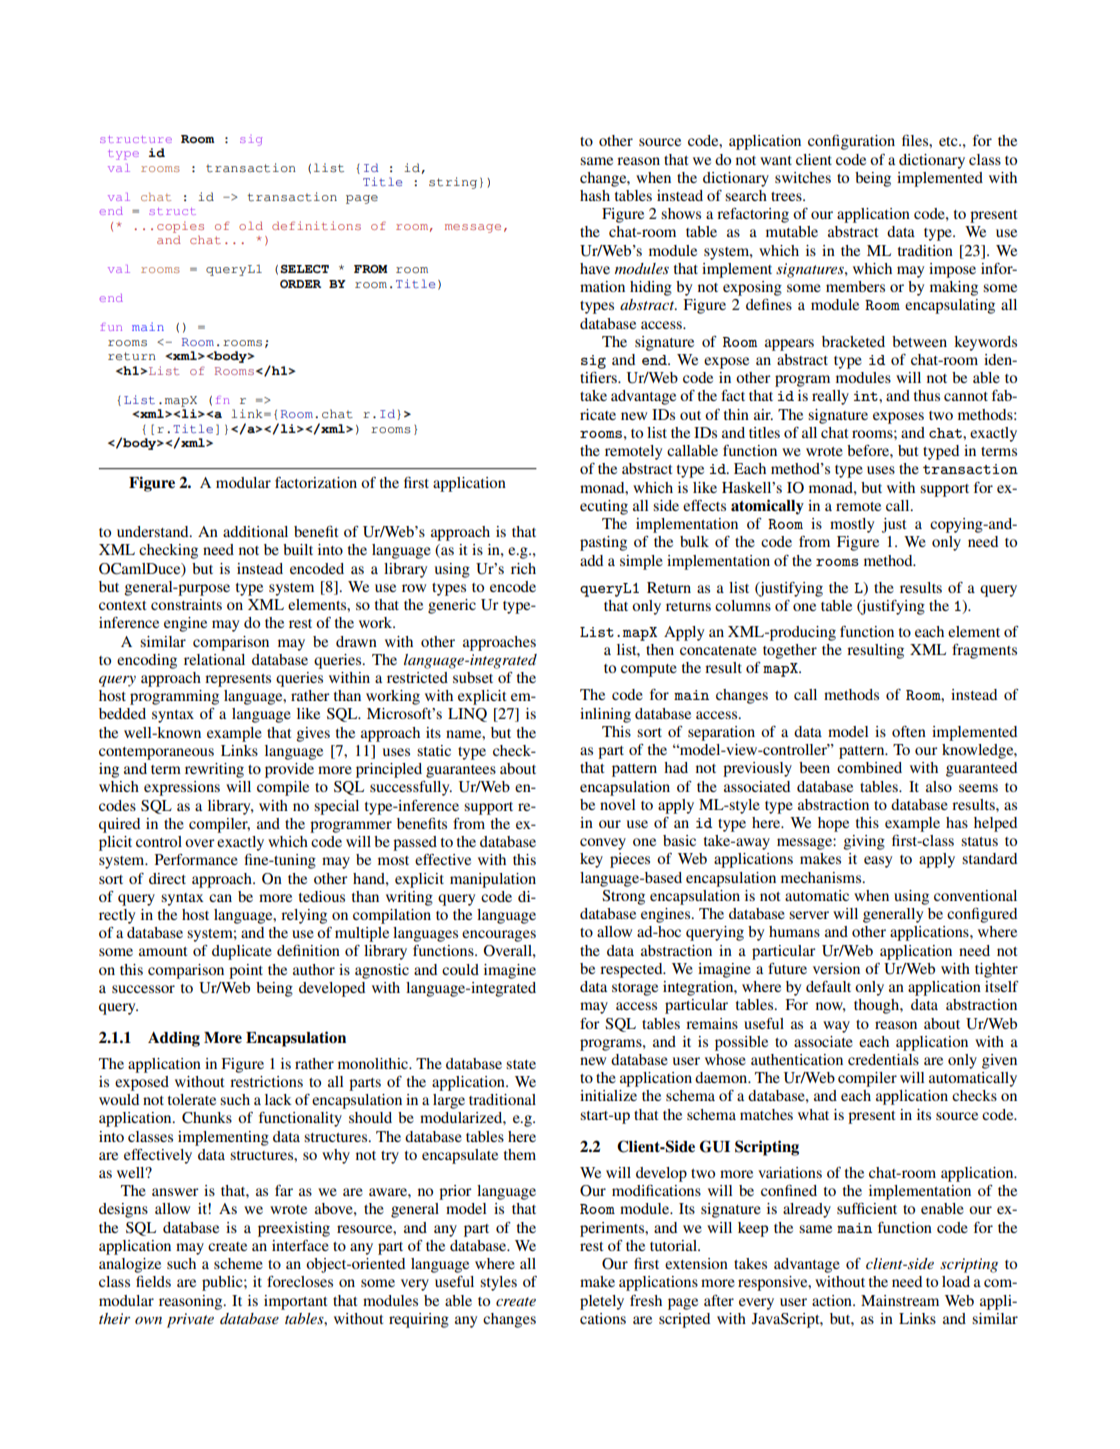  I want to click on old, so click(251, 225).
